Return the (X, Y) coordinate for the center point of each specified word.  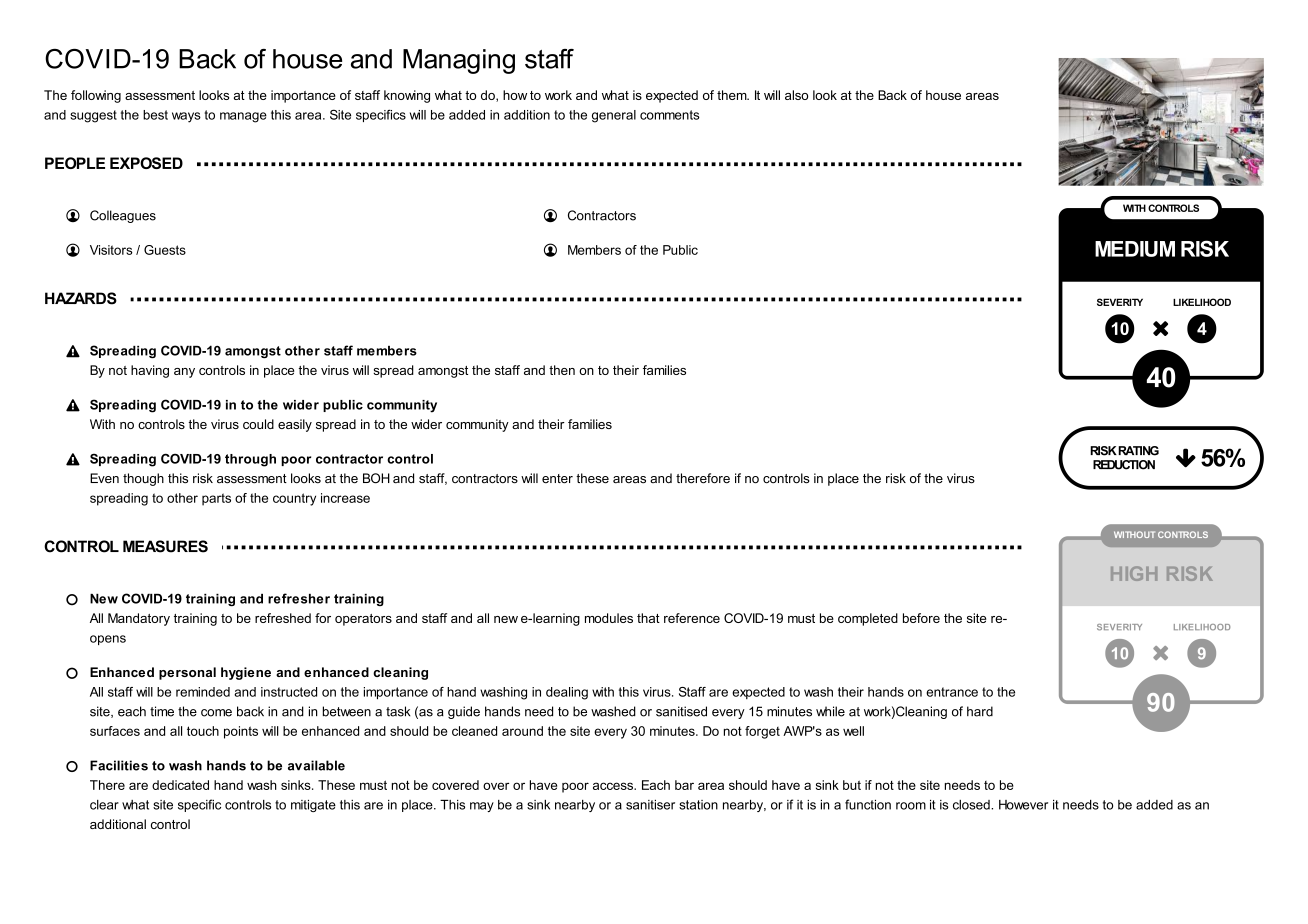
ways (186, 117)
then (562, 370)
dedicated (180, 785)
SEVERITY (1120, 302)
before (921, 618)
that (648, 618)
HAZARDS (81, 298)
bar (684, 785)
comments (670, 115)
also (796, 95)
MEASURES (165, 546)
